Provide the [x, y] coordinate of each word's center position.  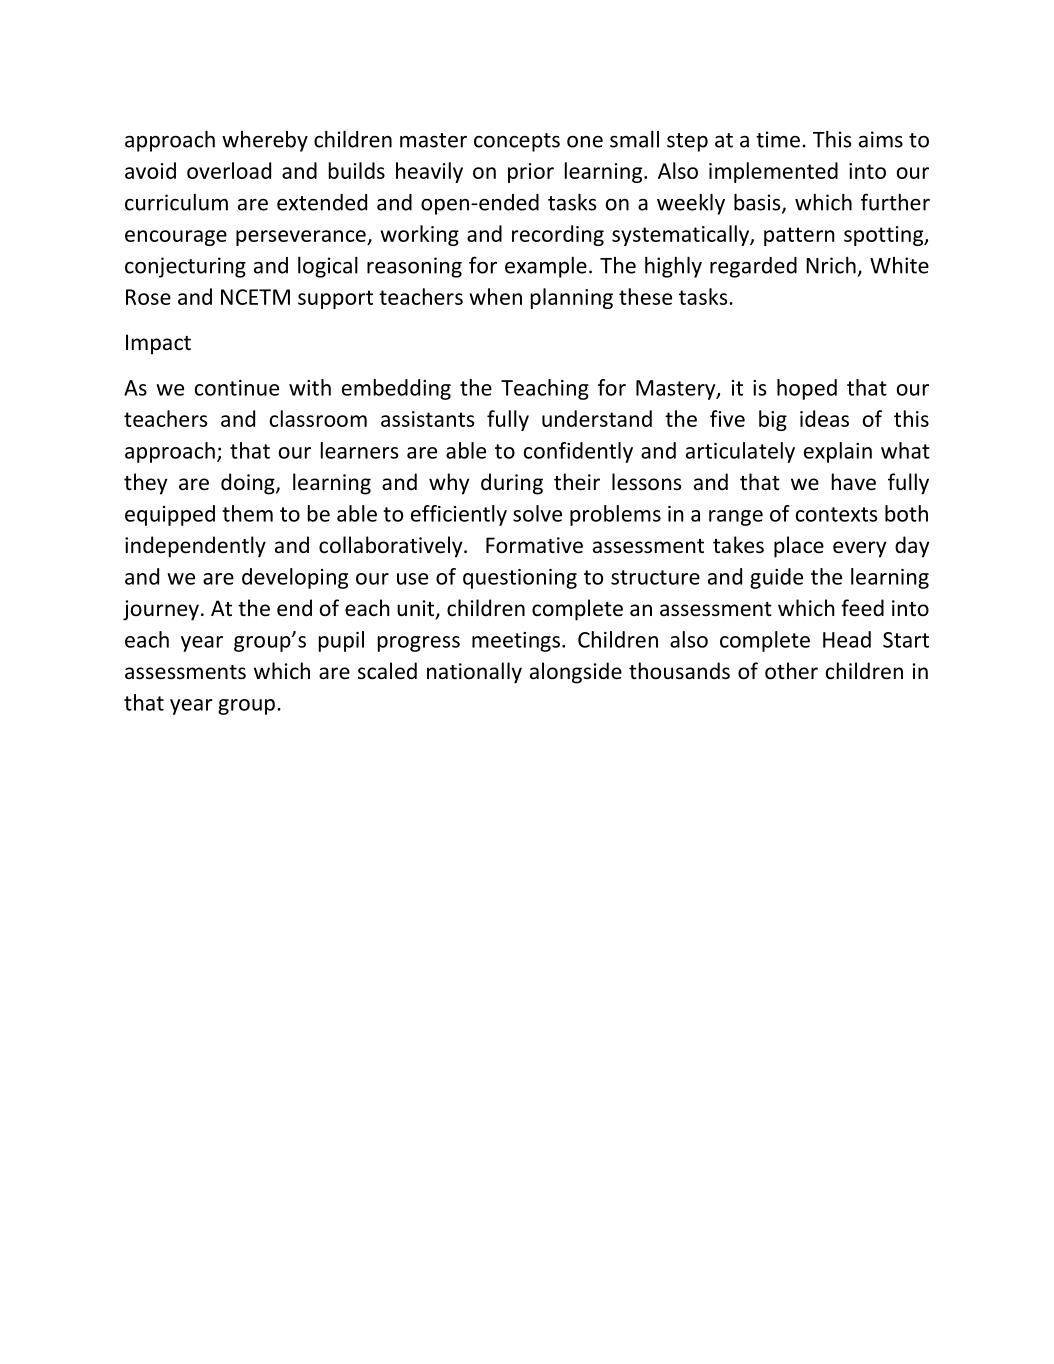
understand [597, 418]
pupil [341, 641]
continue [237, 388]
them [247, 513]
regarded [753, 267]
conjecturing [185, 267]
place [799, 547]
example [546, 267]
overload [229, 170]
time [778, 139]
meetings [516, 642]
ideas [824, 418]
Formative [534, 545]
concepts [517, 142]
